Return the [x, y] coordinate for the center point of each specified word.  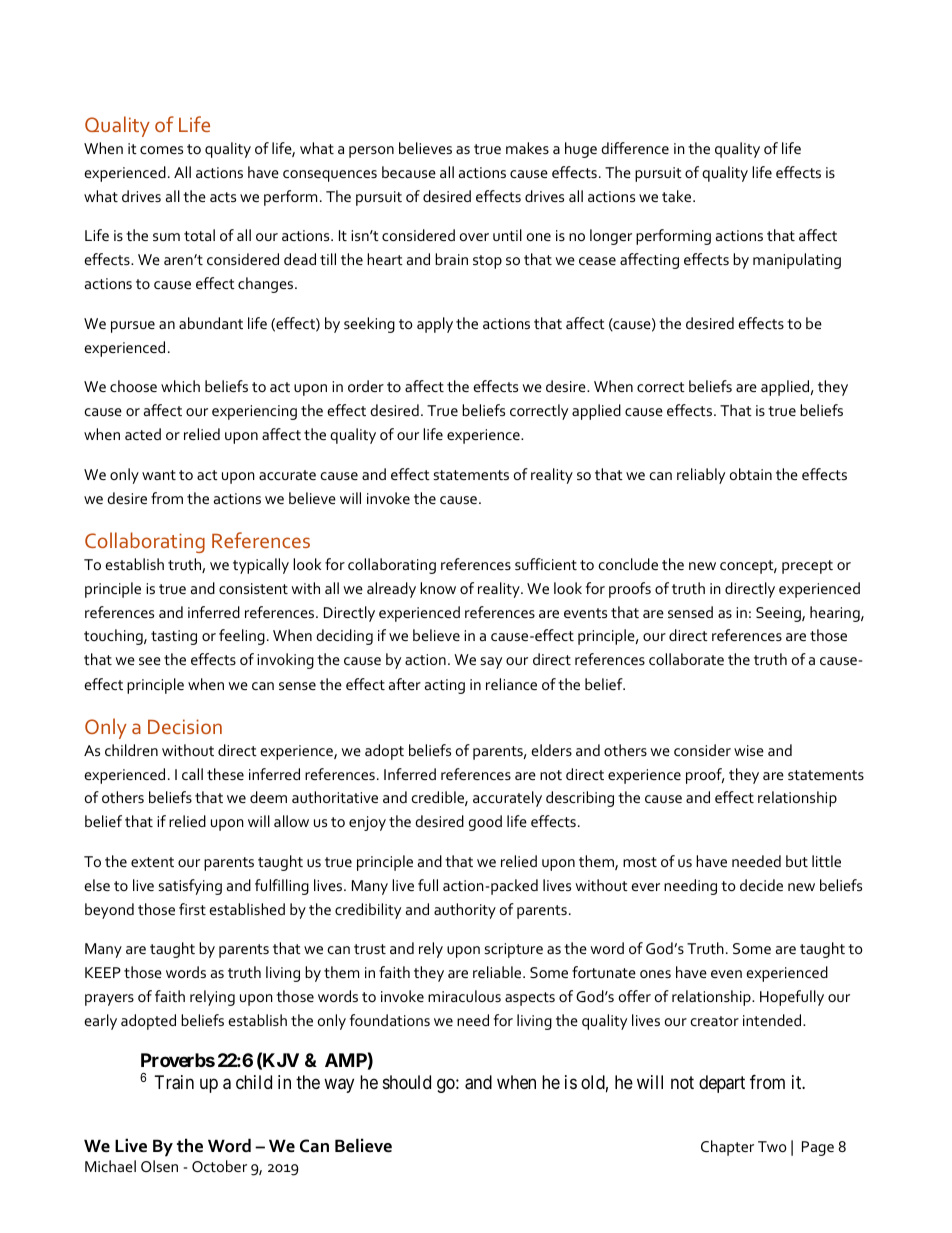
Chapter [727, 1148]
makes [527, 148]
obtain [751, 474]
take [678, 196]
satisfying [190, 887]
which [180, 386]
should [407, 1082]
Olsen [159, 1166]
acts [223, 197]
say [491, 663]
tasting [174, 637]
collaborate [686, 659]
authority [465, 911]
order [366, 386]
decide [761, 885]
